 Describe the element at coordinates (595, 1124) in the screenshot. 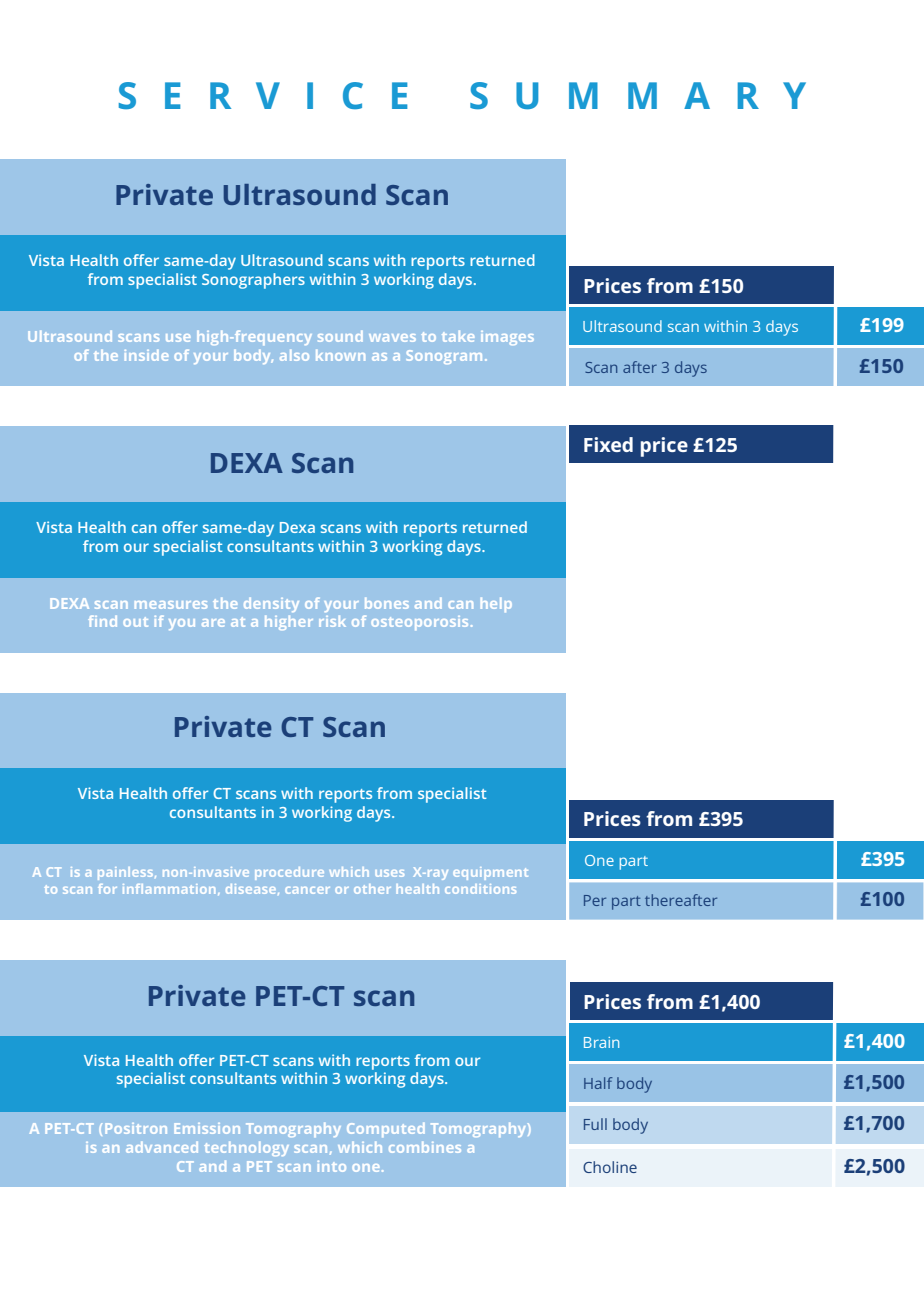

I see `Full` at that location.
